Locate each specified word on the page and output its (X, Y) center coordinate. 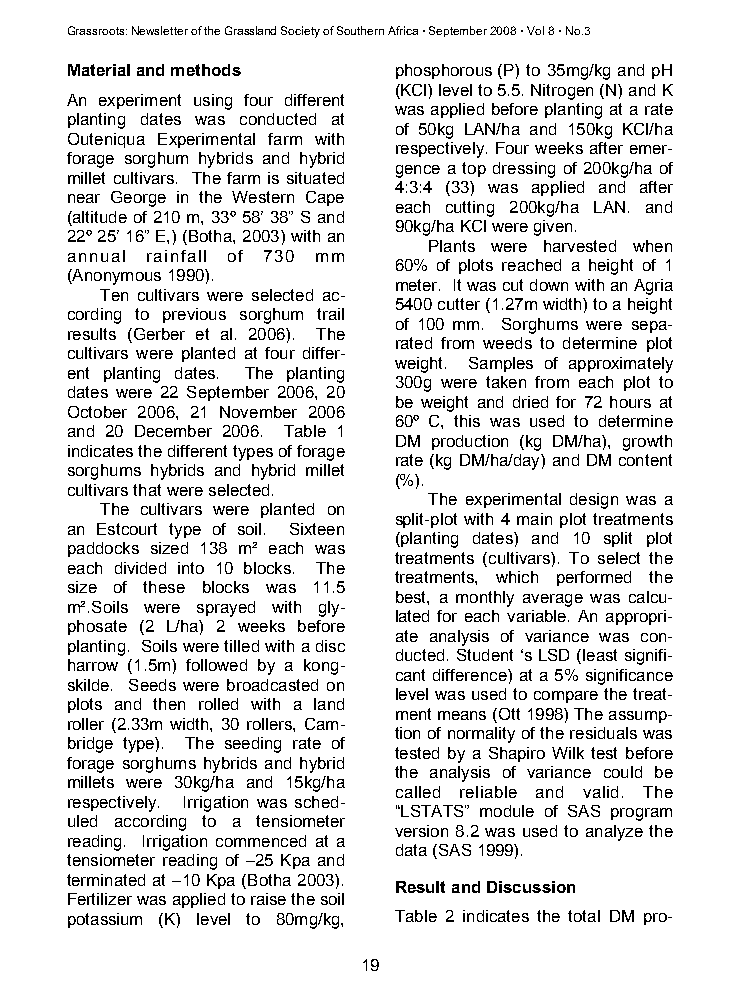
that (147, 490)
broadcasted (272, 685)
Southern (360, 30)
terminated (106, 880)
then (169, 704)
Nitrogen (562, 92)
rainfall (176, 256)
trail (330, 314)
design (594, 501)
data (411, 850)
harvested (580, 246)
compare (566, 697)
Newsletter (160, 30)
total (584, 916)
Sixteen (317, 529)
